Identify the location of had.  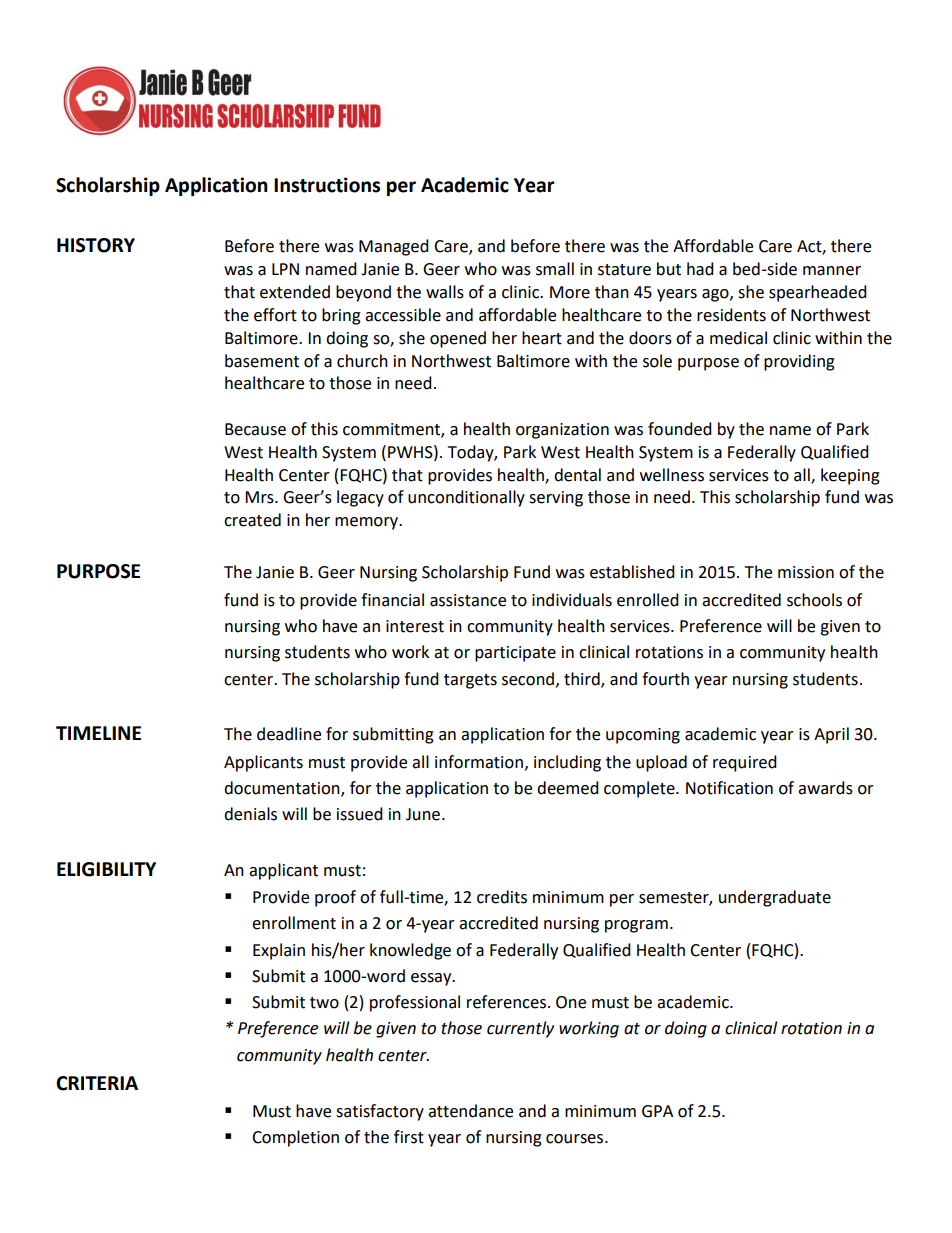
(700, 269).
